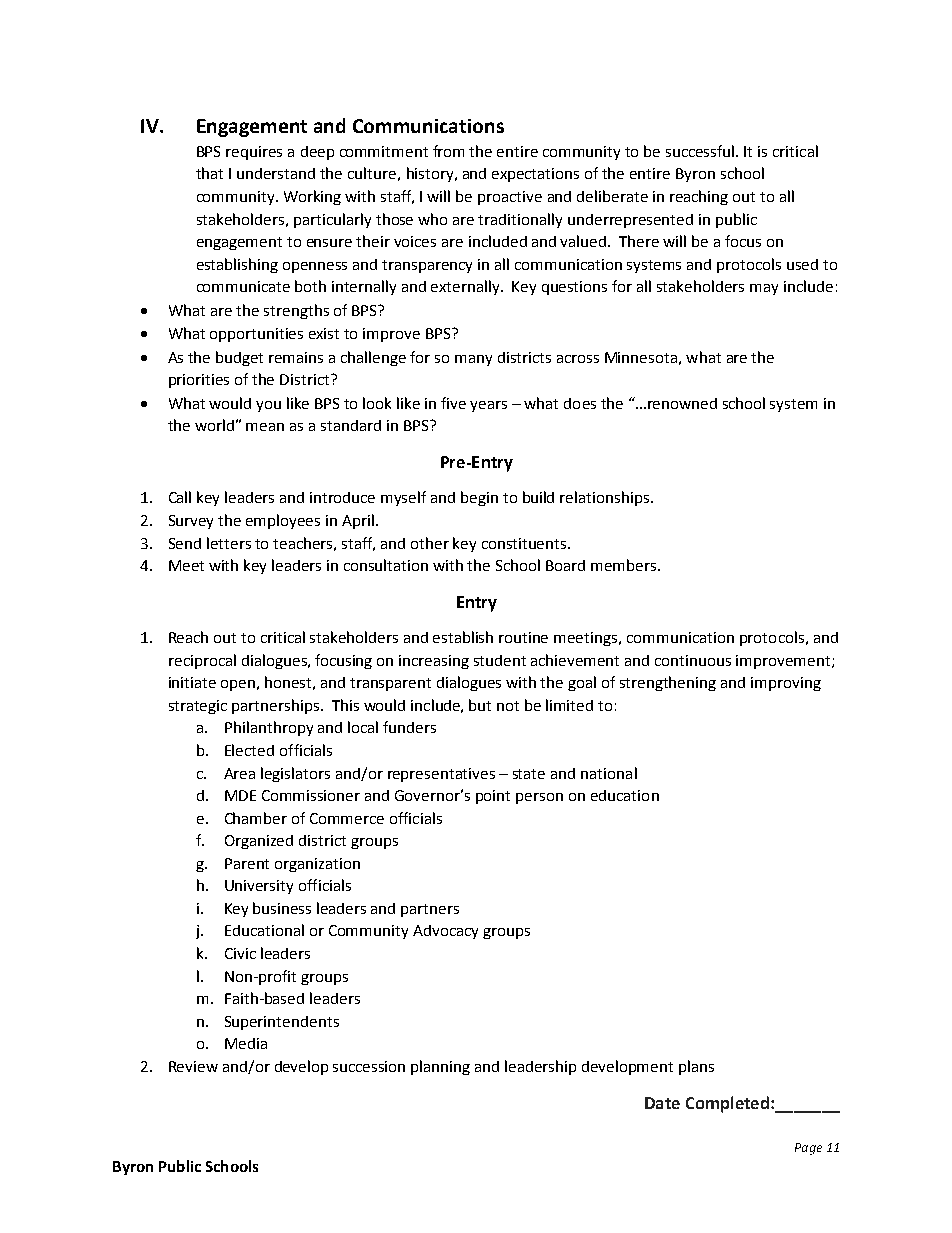 This screenshot has width=952, height=1233. Describe the element at coordinates (193, 1066) in the screenshot. I see `Review` at that location.
